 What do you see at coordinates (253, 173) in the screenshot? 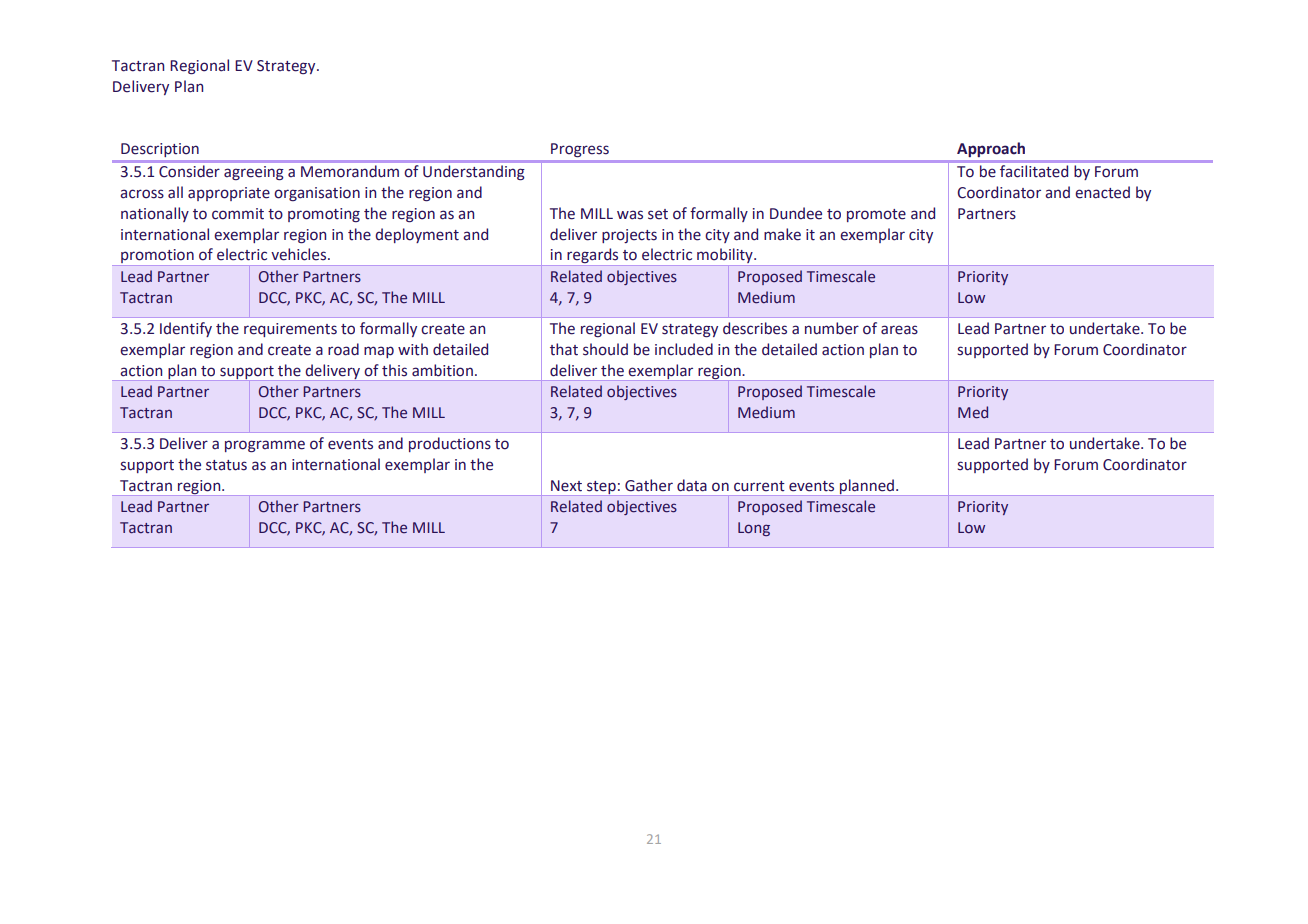
I see `agreeing` at bounding box center [253, 173].
